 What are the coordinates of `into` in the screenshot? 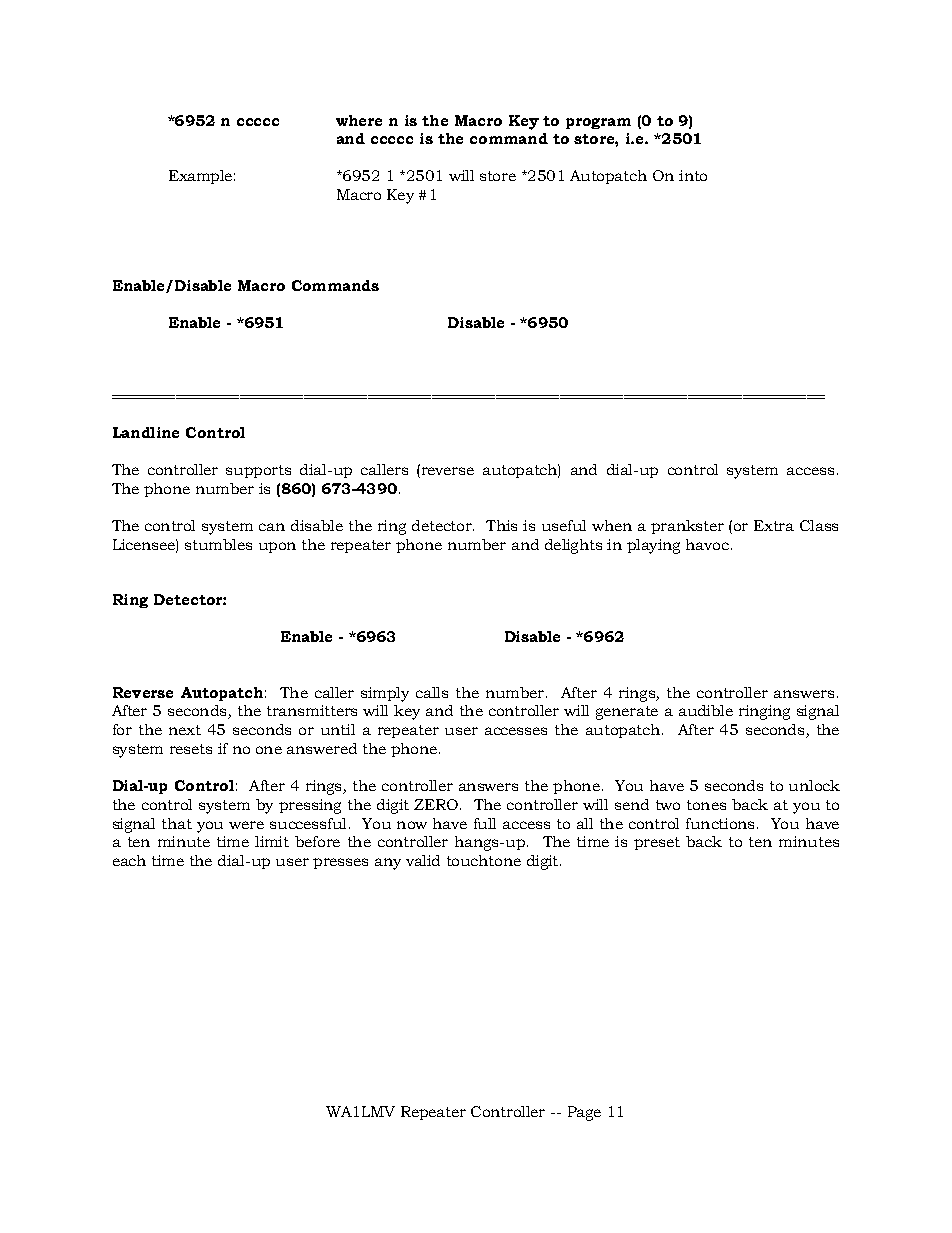 It's located at (693, 175).
